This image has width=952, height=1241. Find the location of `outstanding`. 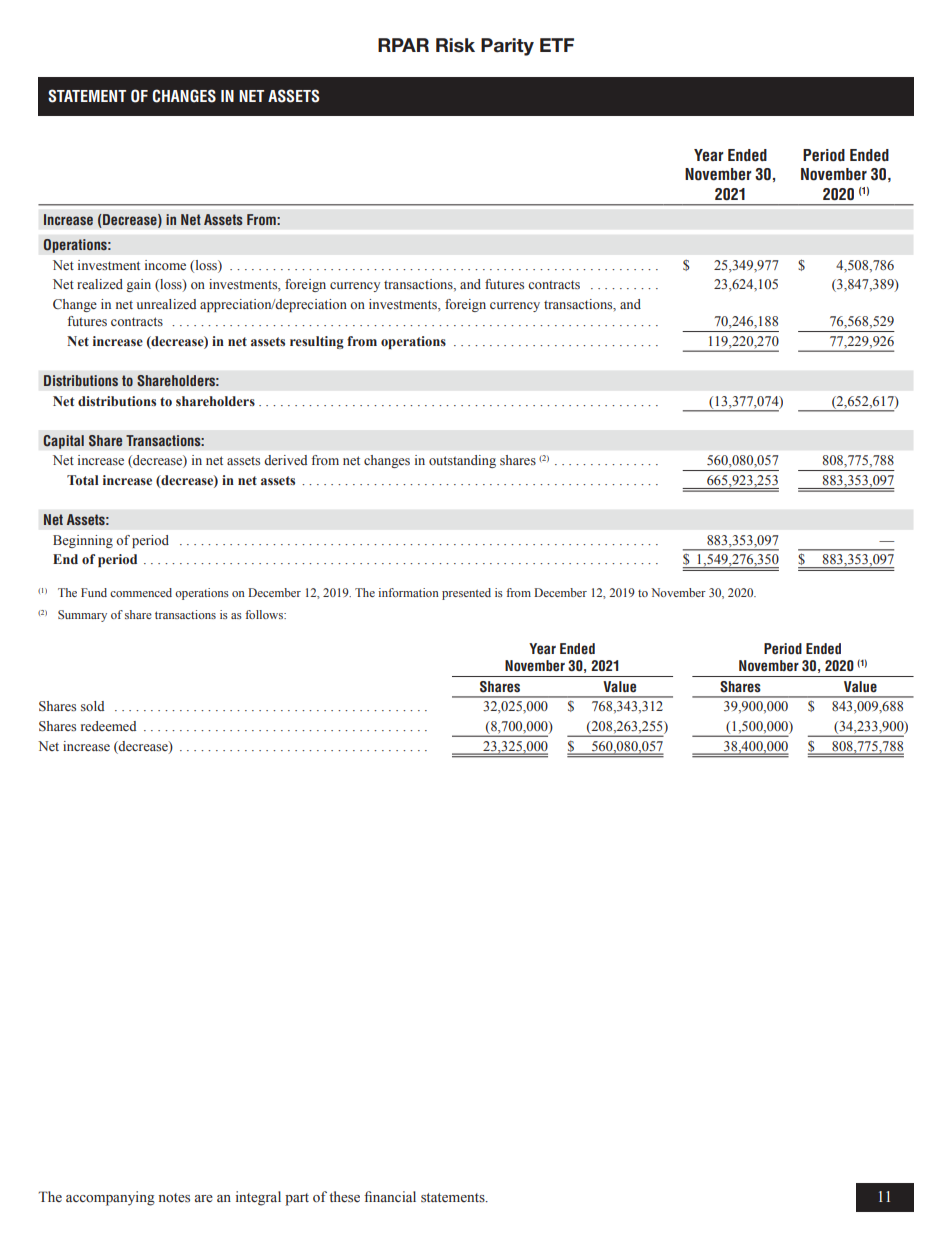

outstanding is located at coordinates (462, 461).
